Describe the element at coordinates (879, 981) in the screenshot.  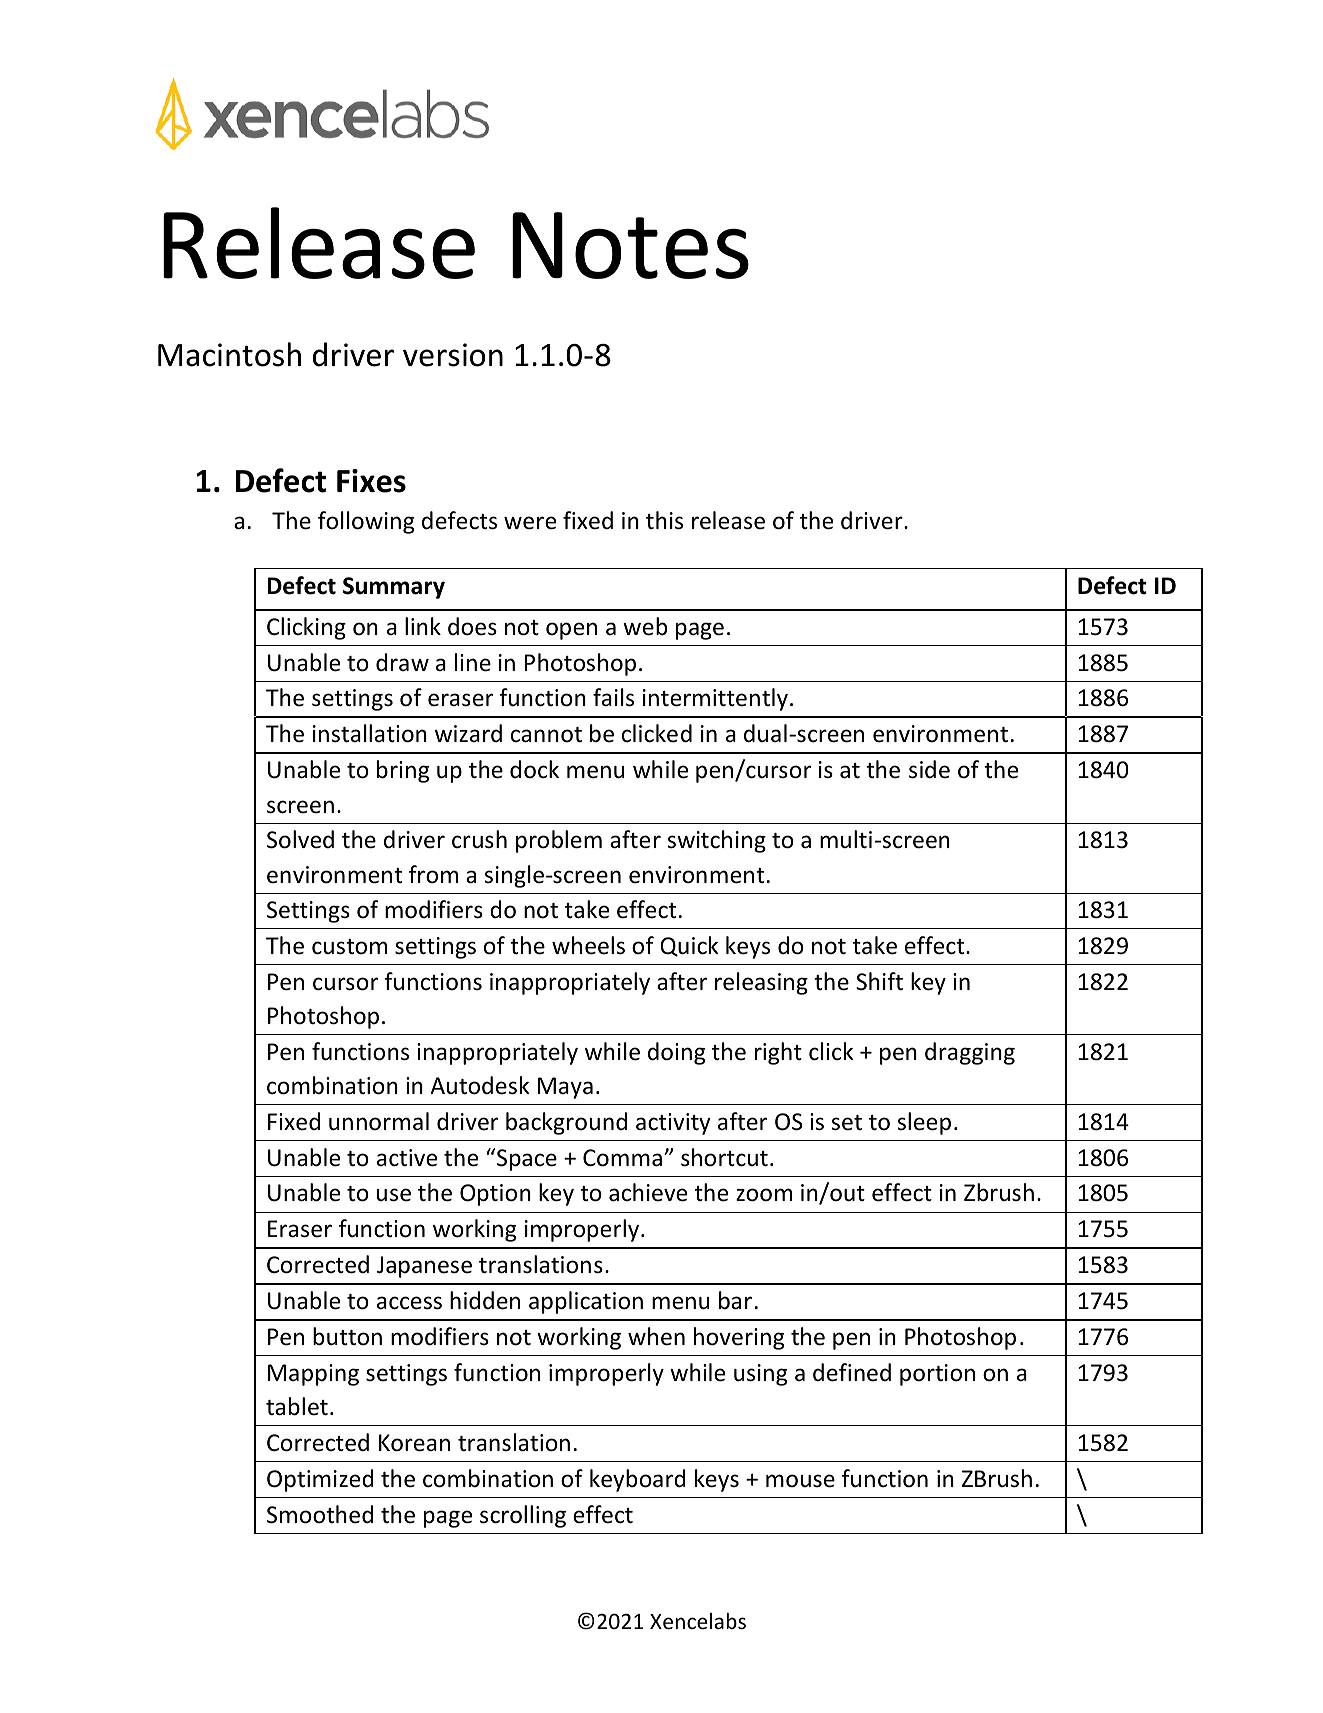
I see `Shift` at that location.
